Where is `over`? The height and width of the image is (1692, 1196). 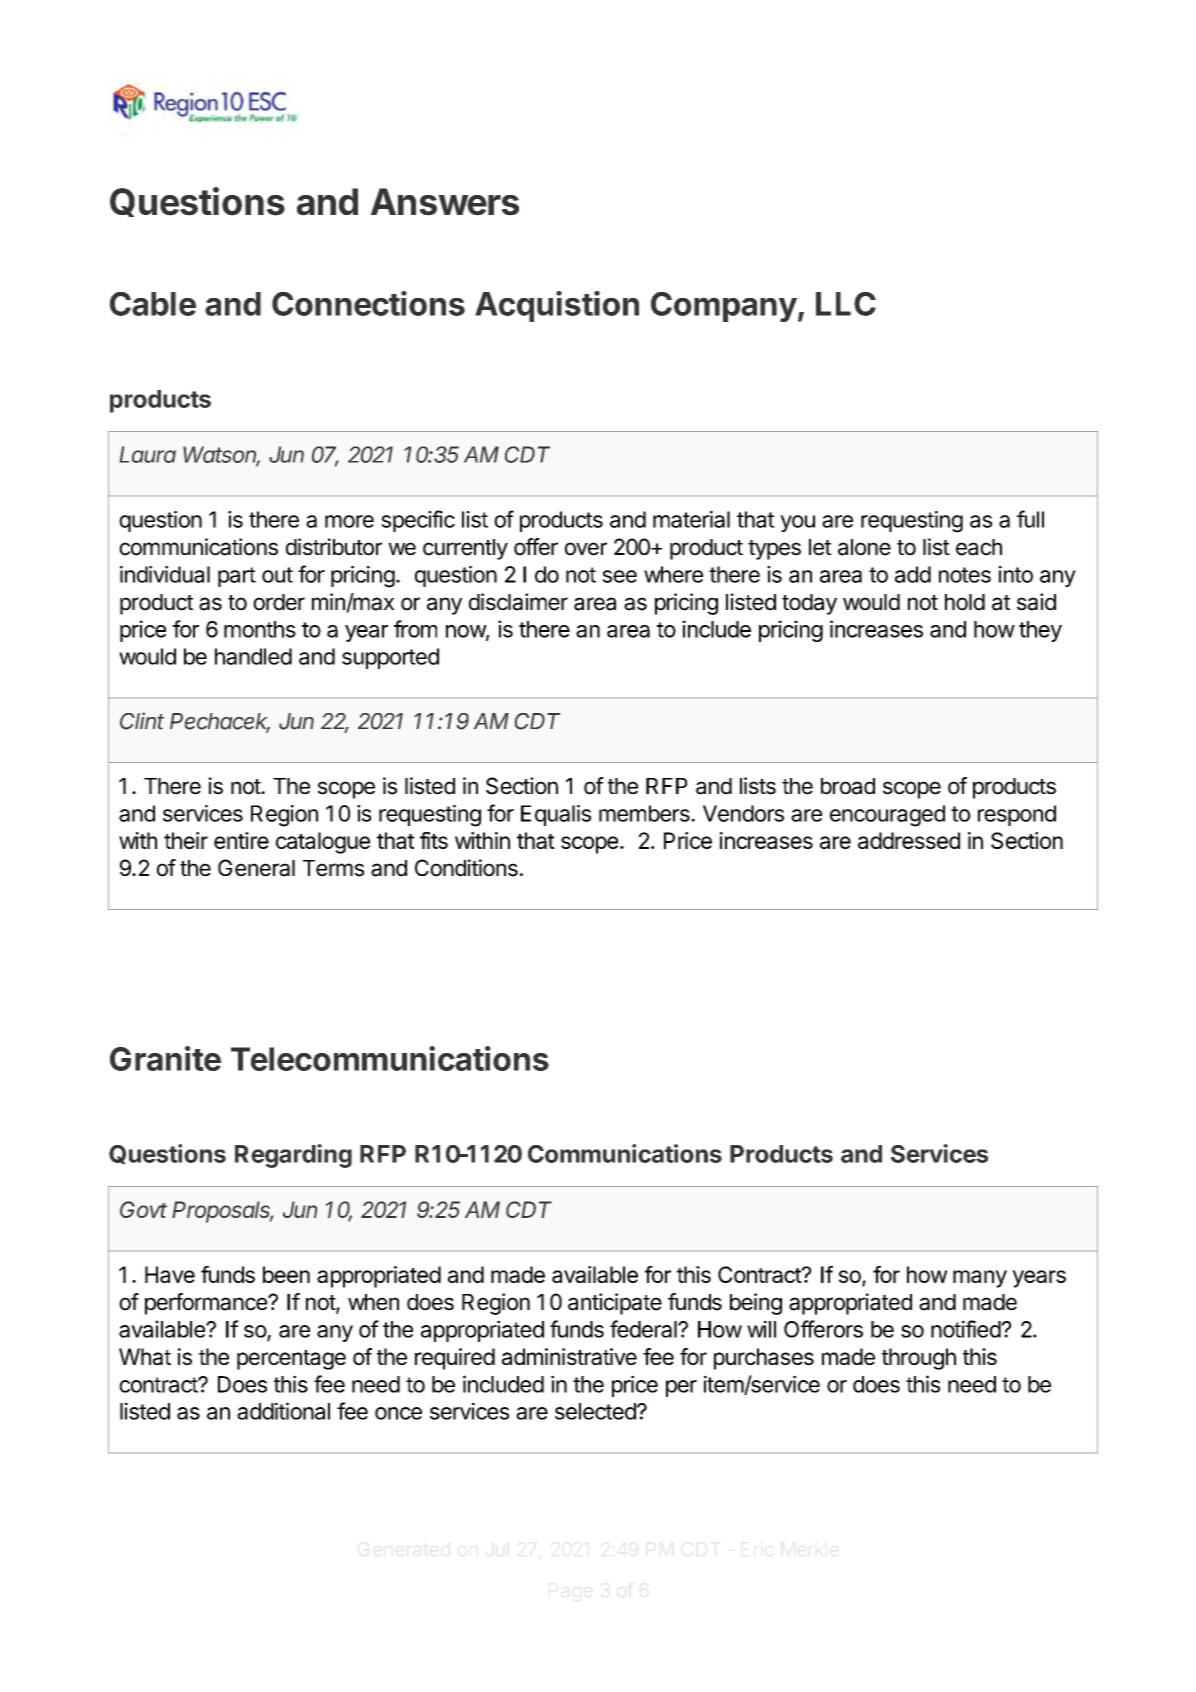
over is located at coordinates (586, 549).
